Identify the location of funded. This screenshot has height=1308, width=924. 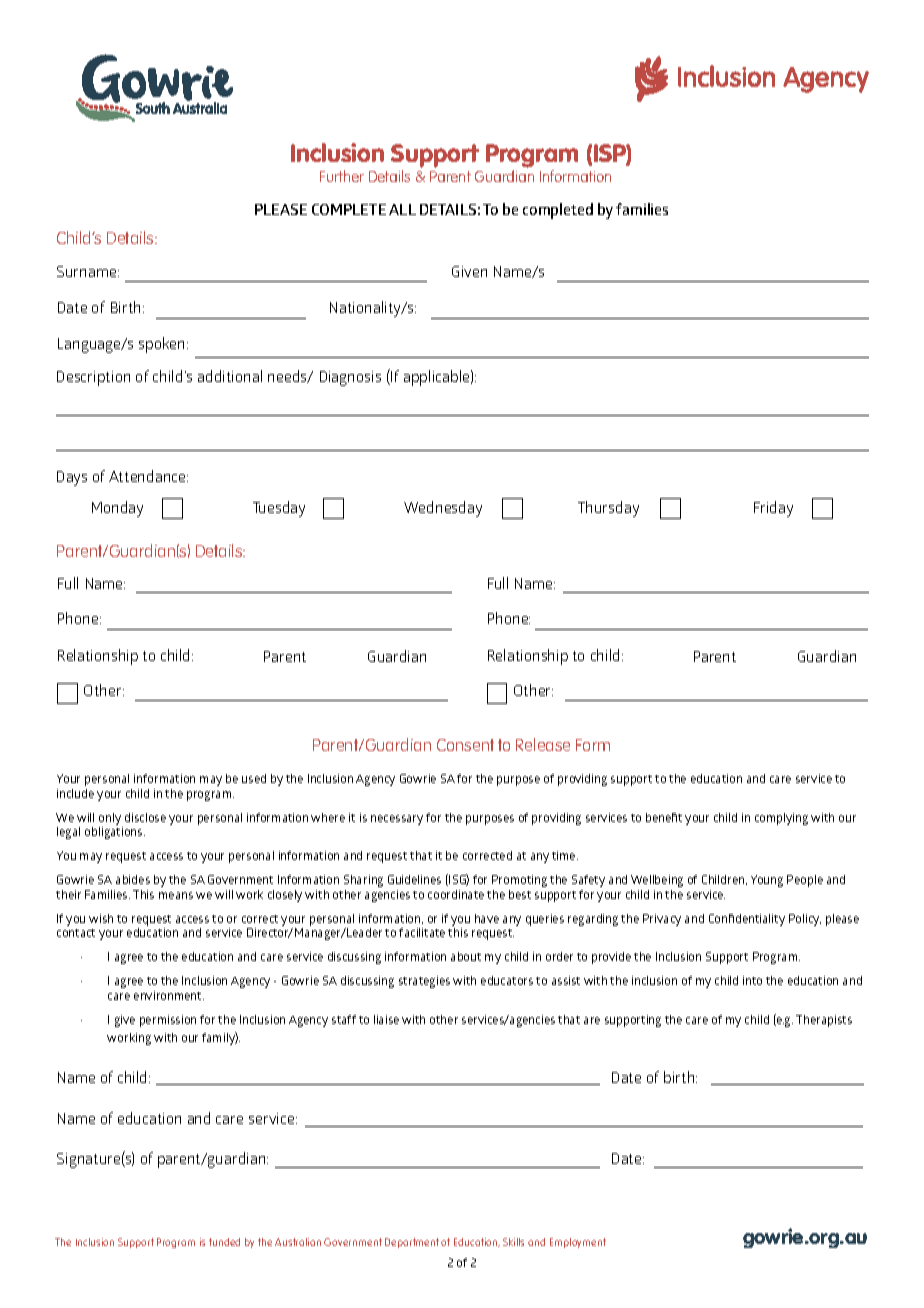
(224, 1242).
